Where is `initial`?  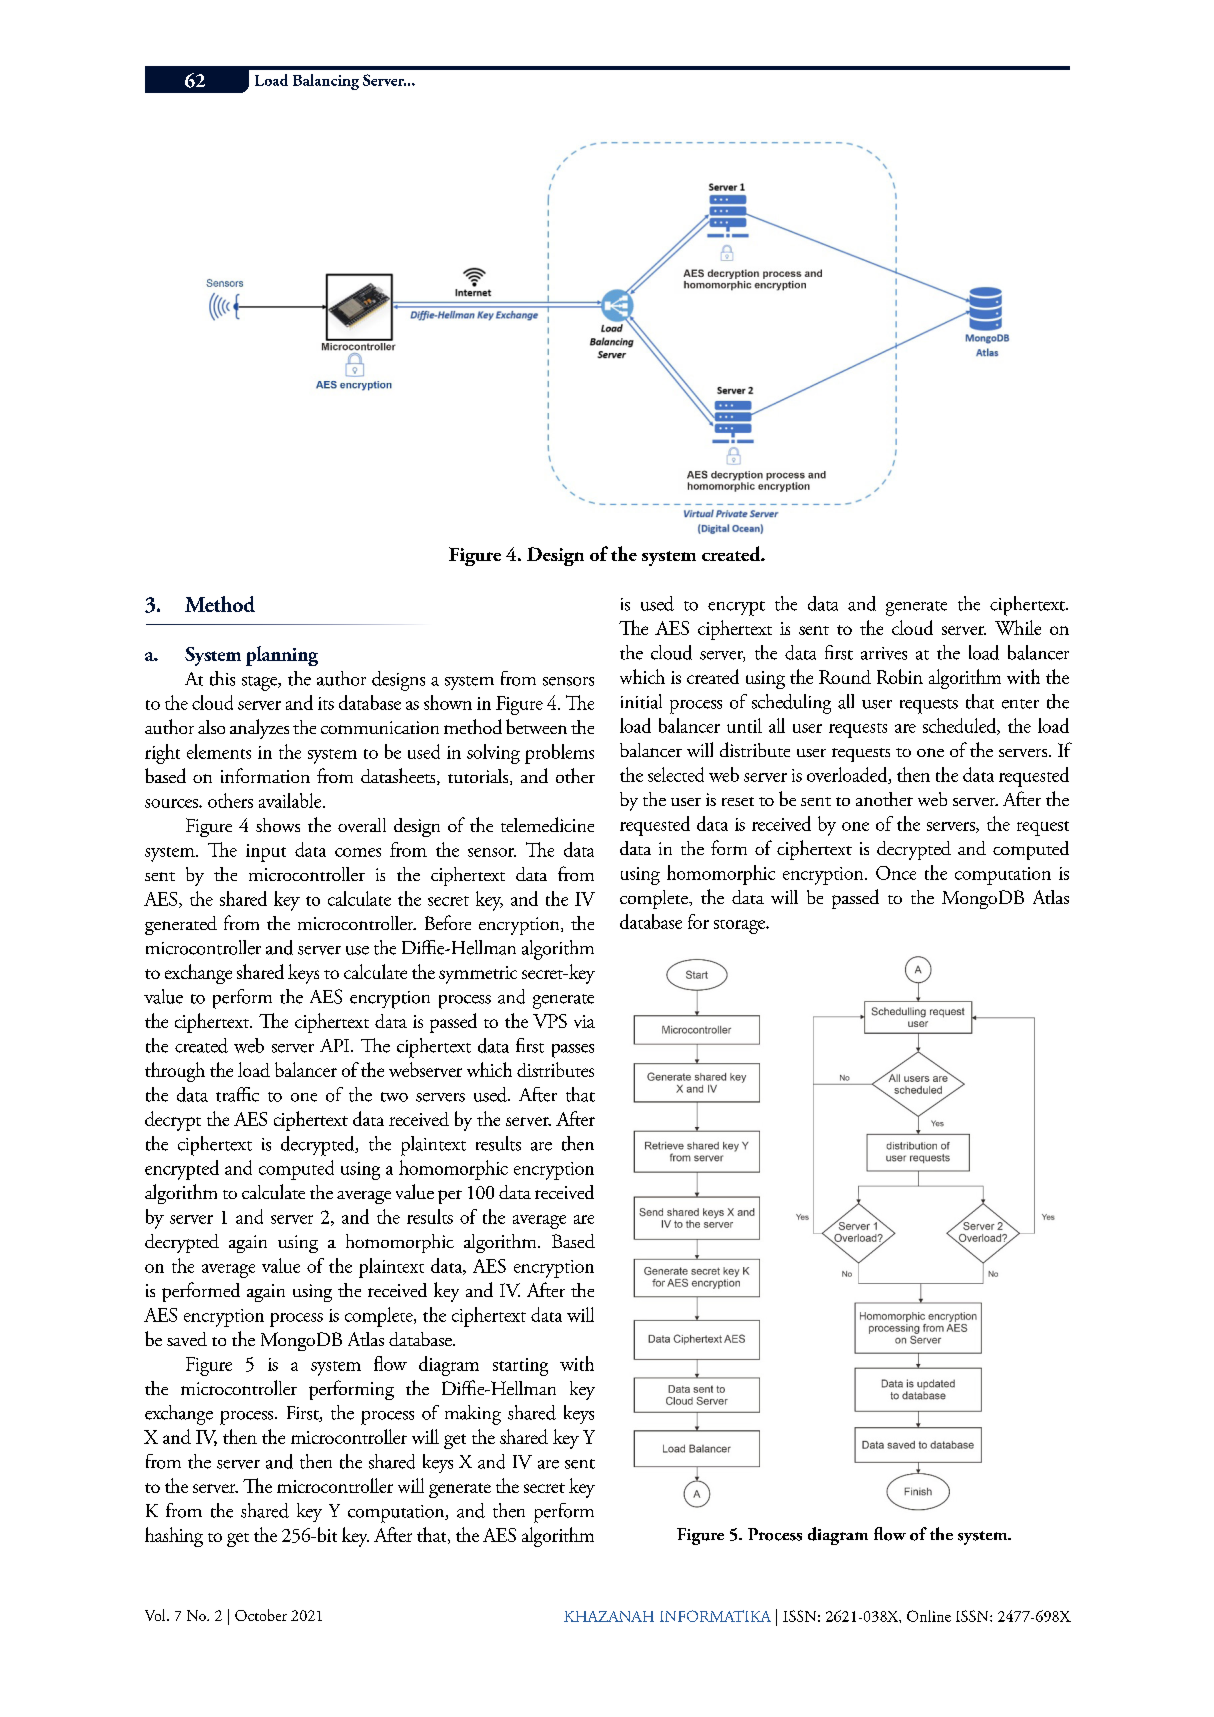 initial is located at coordinates (641, 701).
